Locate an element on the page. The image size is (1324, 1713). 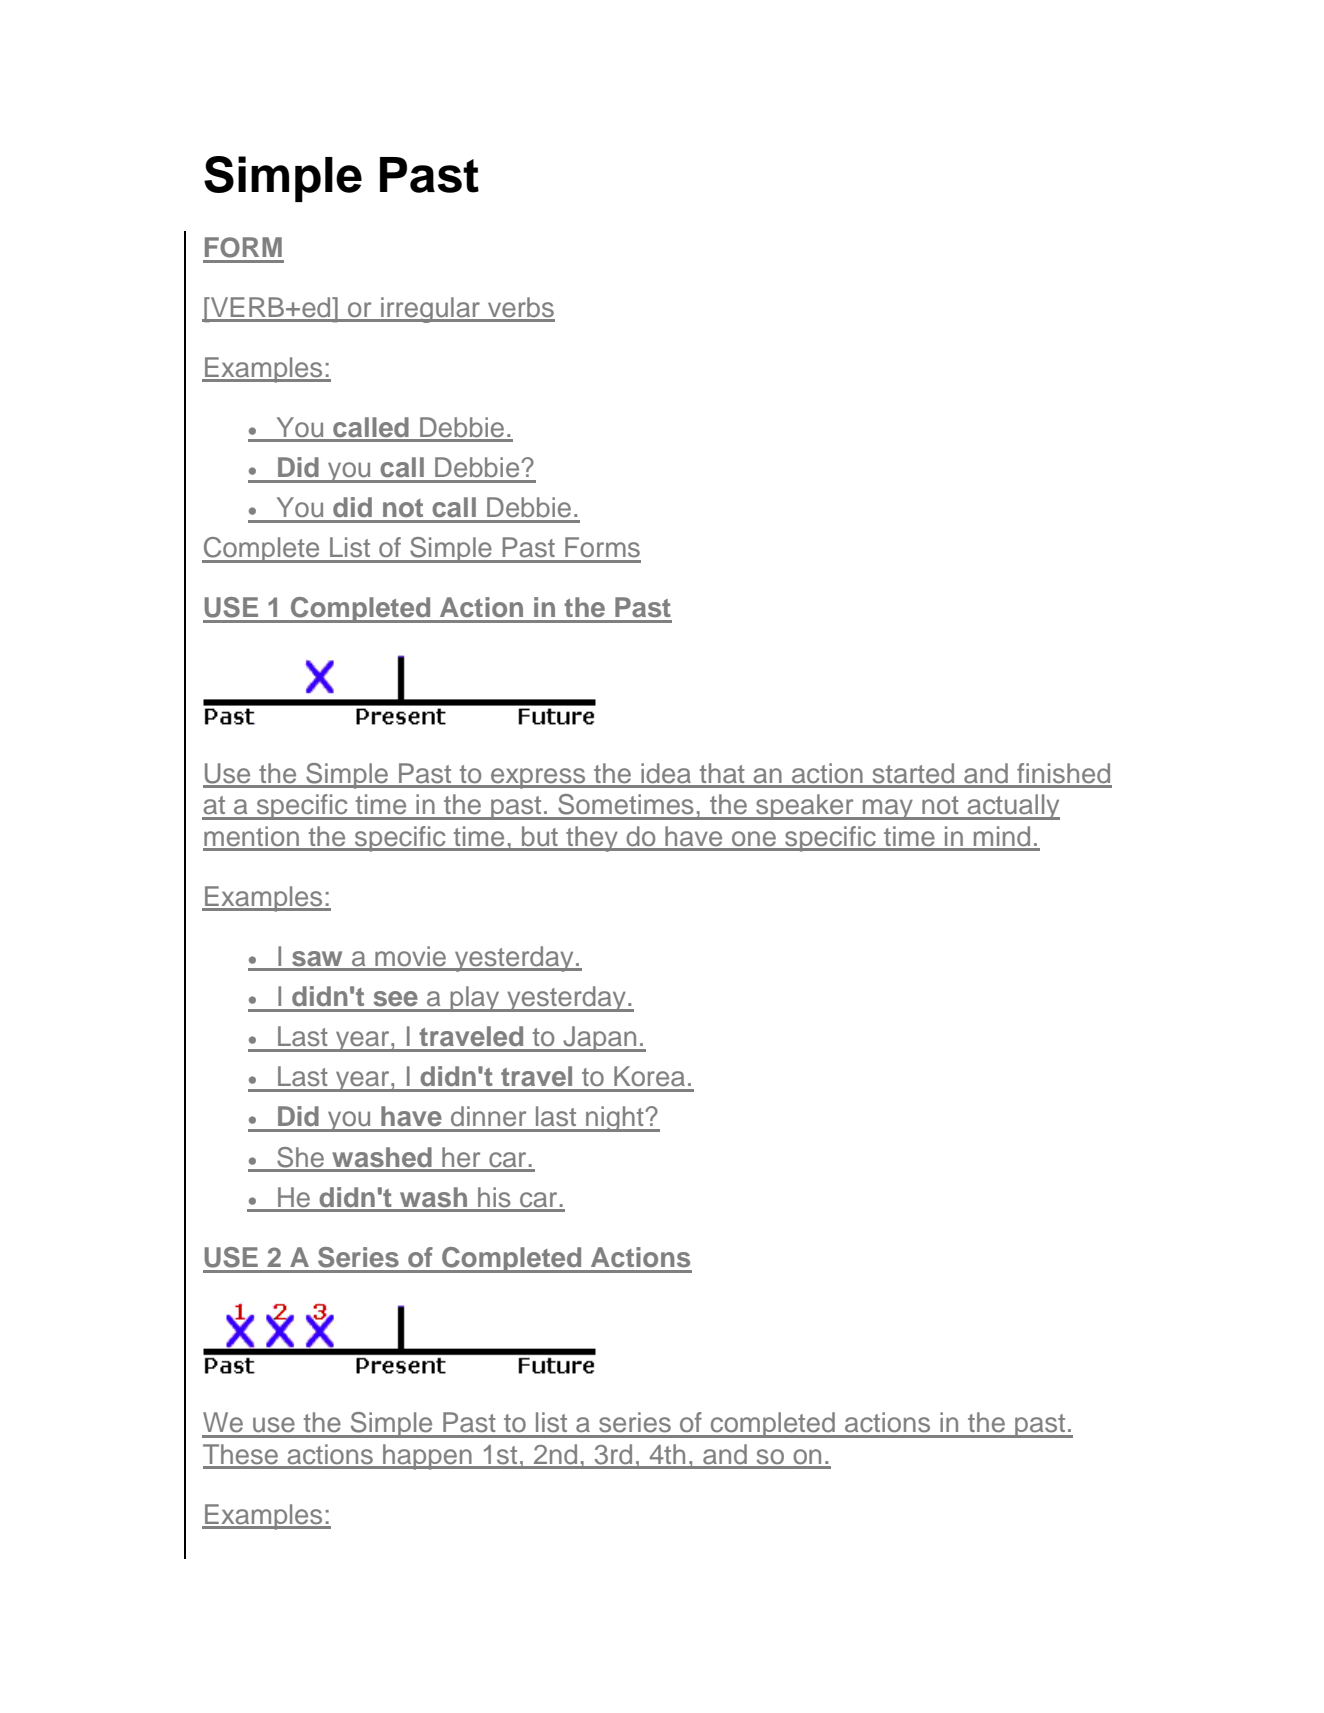
express is located at coordinates (538, 778).
